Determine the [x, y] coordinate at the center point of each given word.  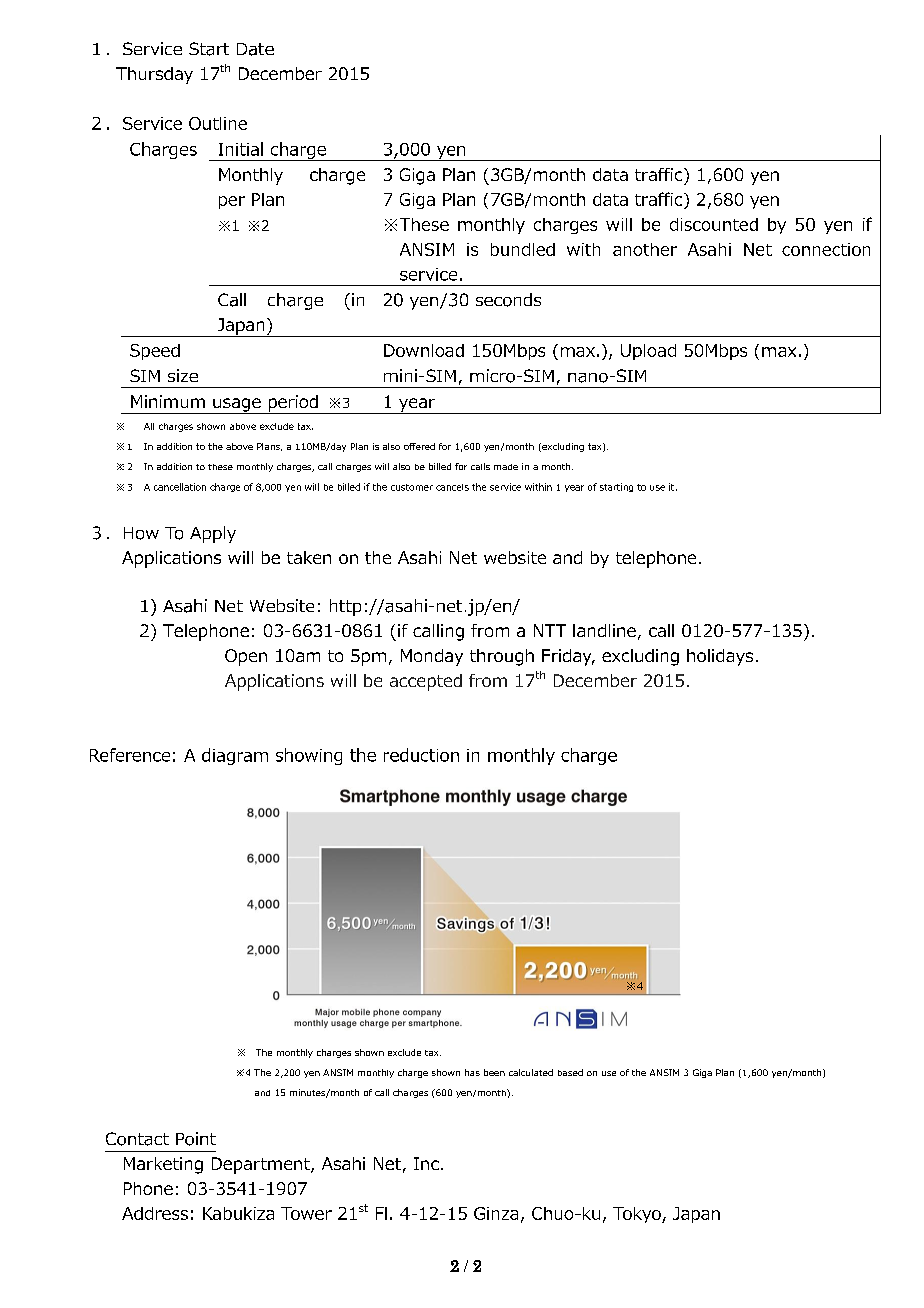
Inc [426, 1163]
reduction [421, 755]
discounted [714, 224]
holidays [720, 657]
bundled [523, 249]
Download [424, 350]
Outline [218, 123]
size [183, 375]
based [570, 1072]
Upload [648, 352]
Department [262, 1165]
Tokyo [638, 1215]
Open [246, 657]
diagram [235, 756]
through [502, 657]
